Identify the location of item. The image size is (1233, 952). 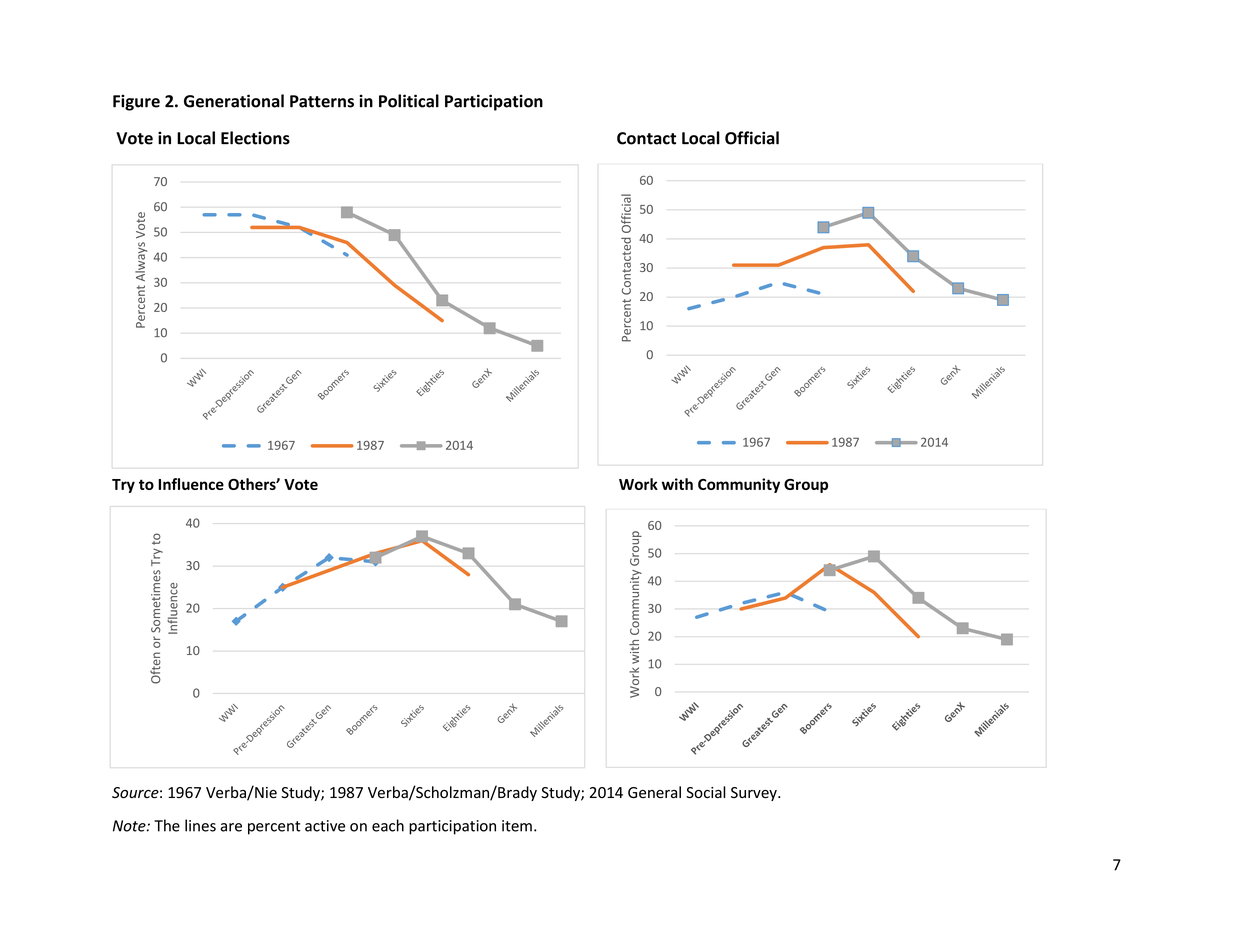
(517, 826).
